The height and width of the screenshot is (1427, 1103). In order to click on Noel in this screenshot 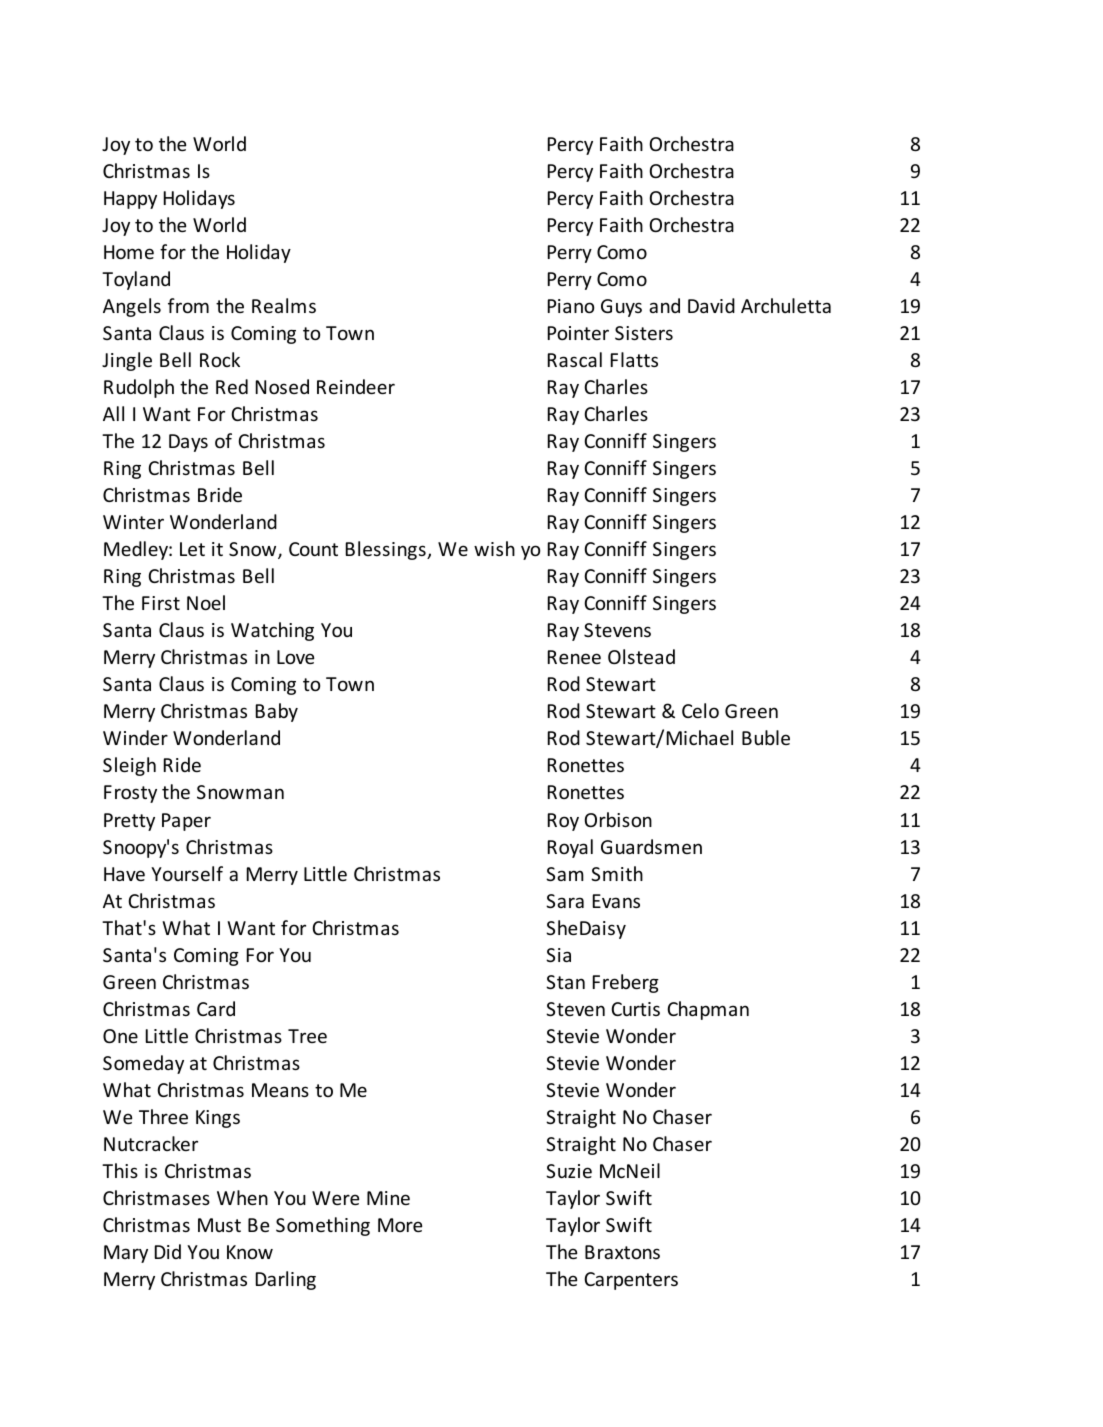, I will do `click(206, 602)`.
